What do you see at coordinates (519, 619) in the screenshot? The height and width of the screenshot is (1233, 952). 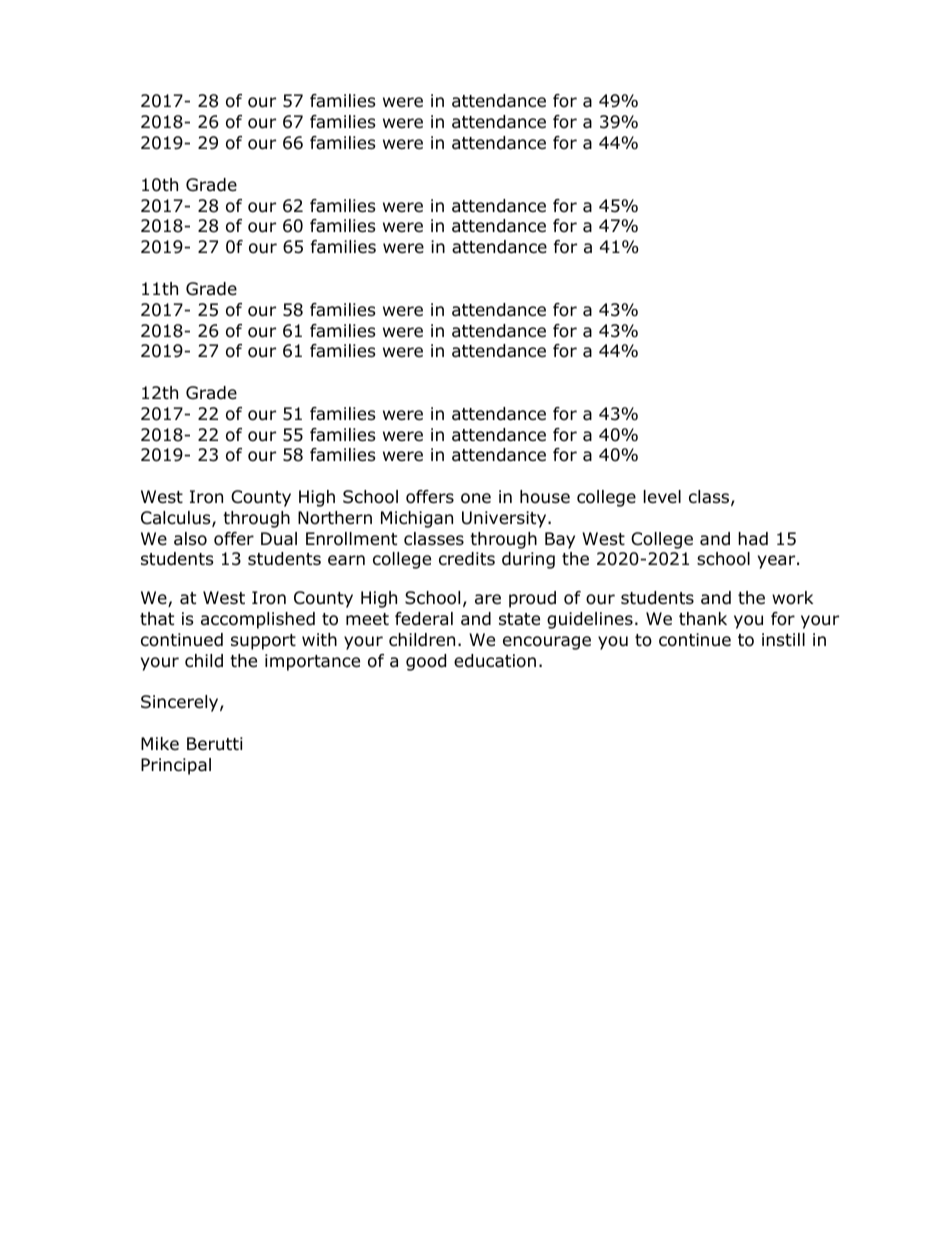 I see `state` at bounding box center [519, 619].
